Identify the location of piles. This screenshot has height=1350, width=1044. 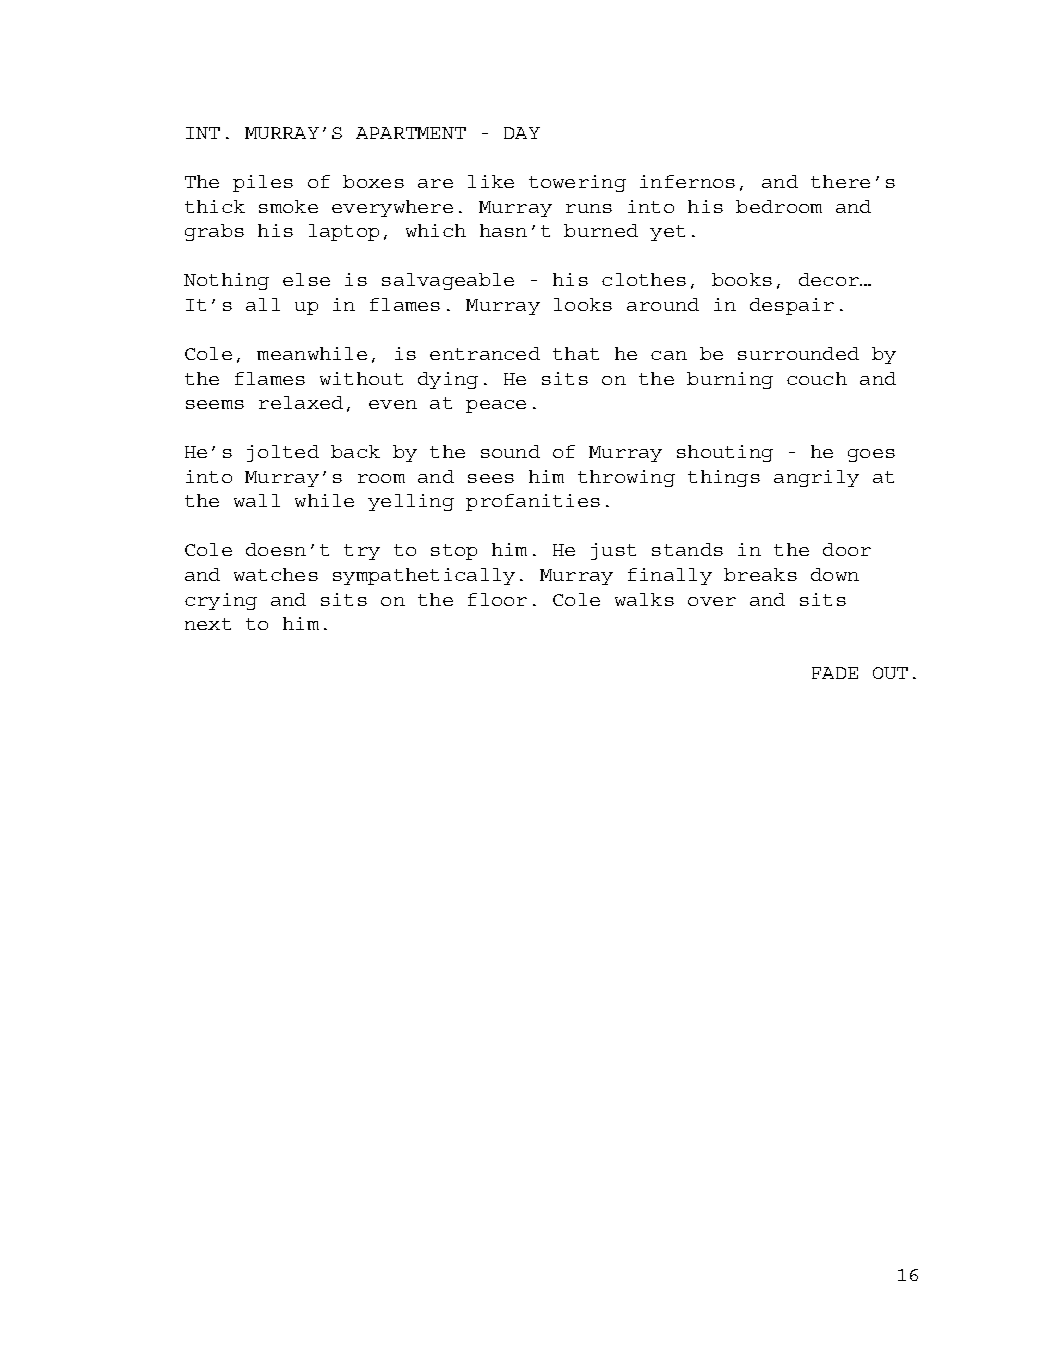
(263, 183).
